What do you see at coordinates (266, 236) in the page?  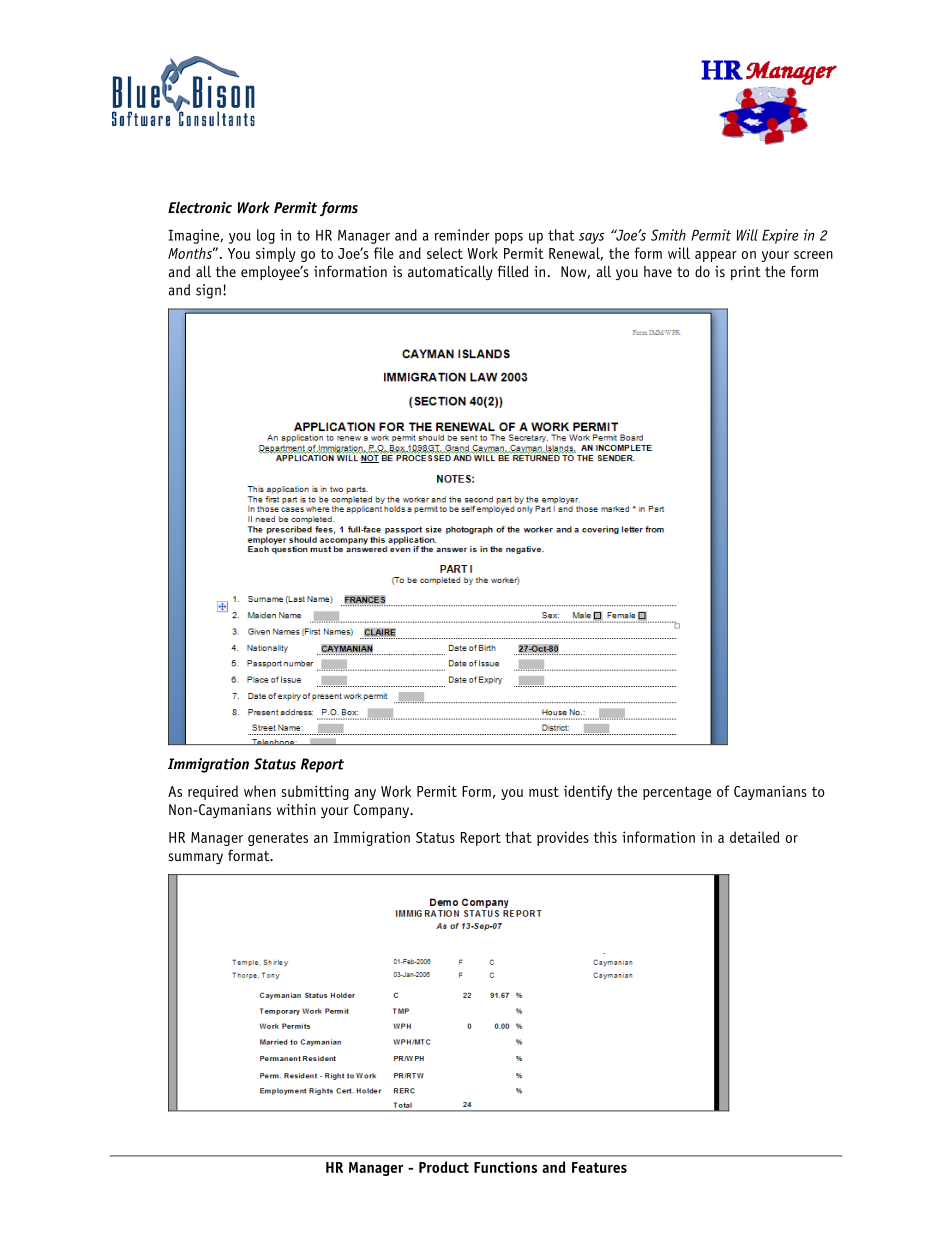 I see `log` at bounding box center [266, 236].
